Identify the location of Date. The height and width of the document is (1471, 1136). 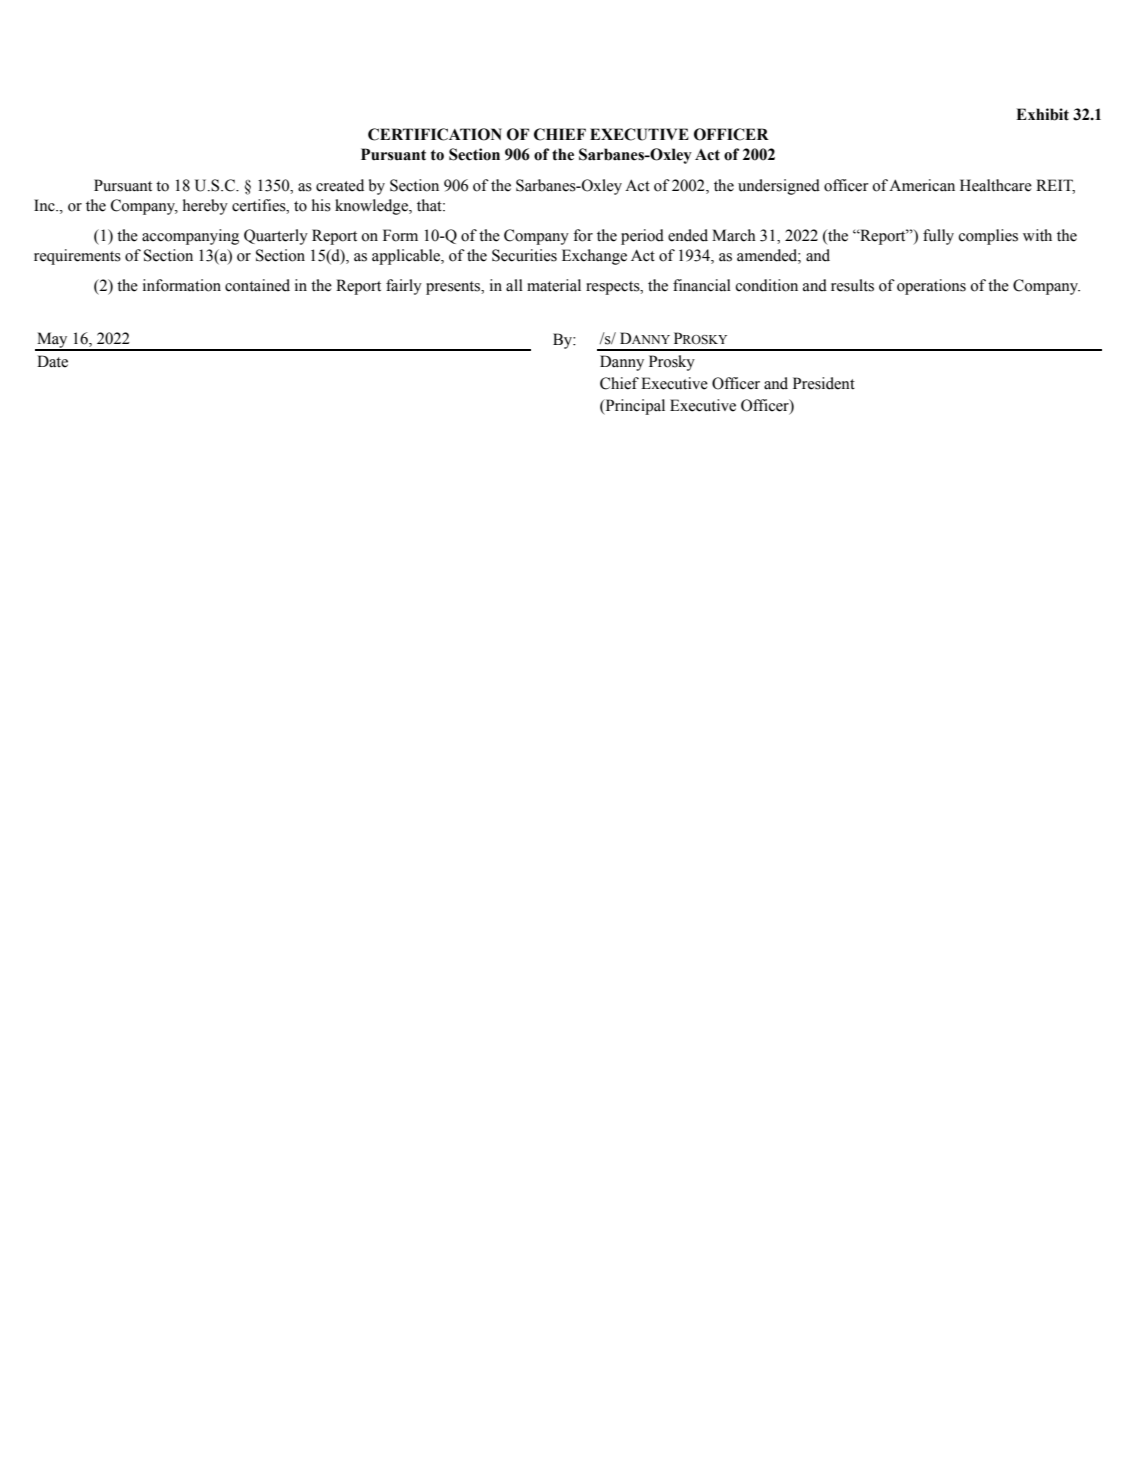
(52, 361).
